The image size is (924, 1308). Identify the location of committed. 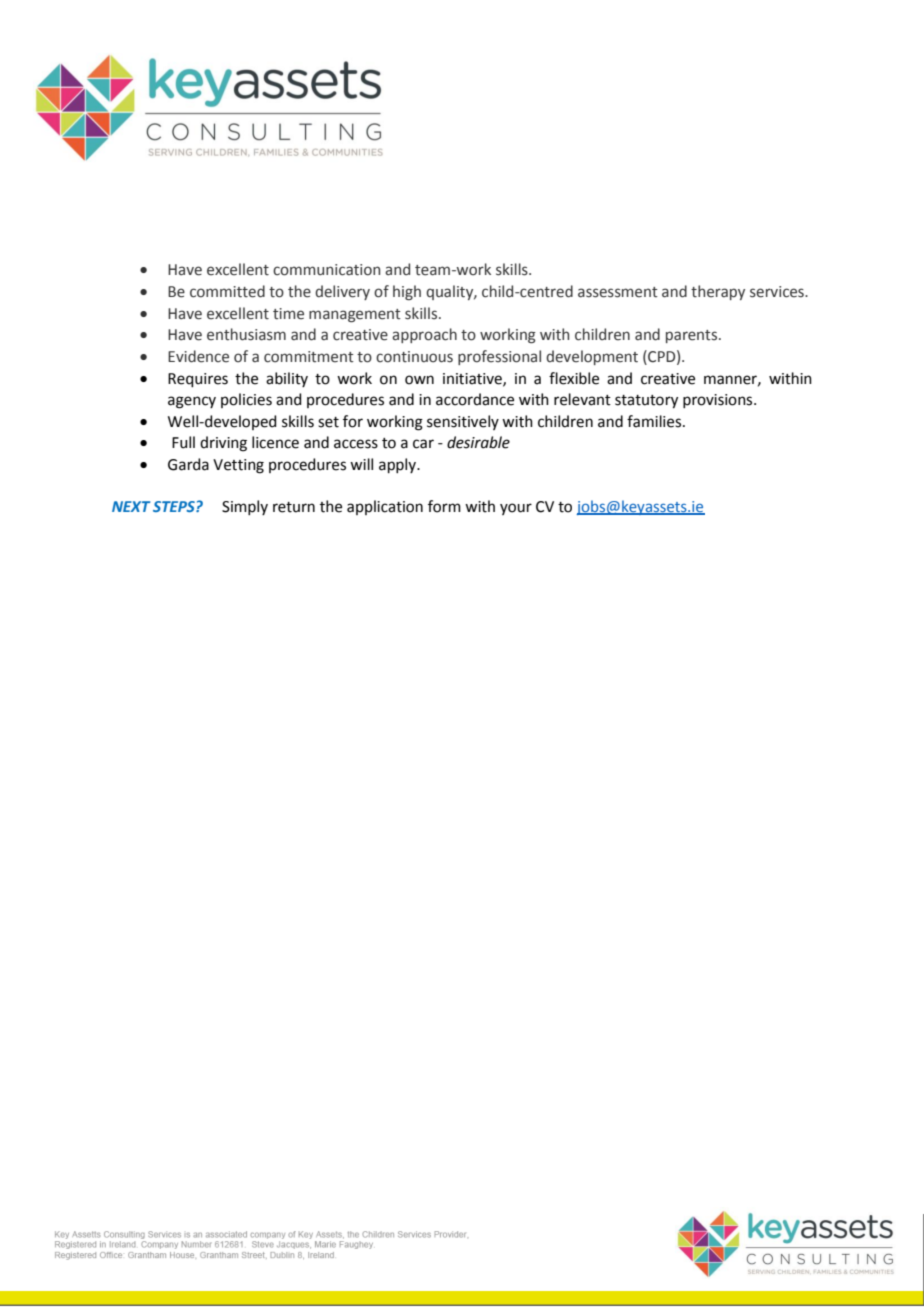
(227, 291).
